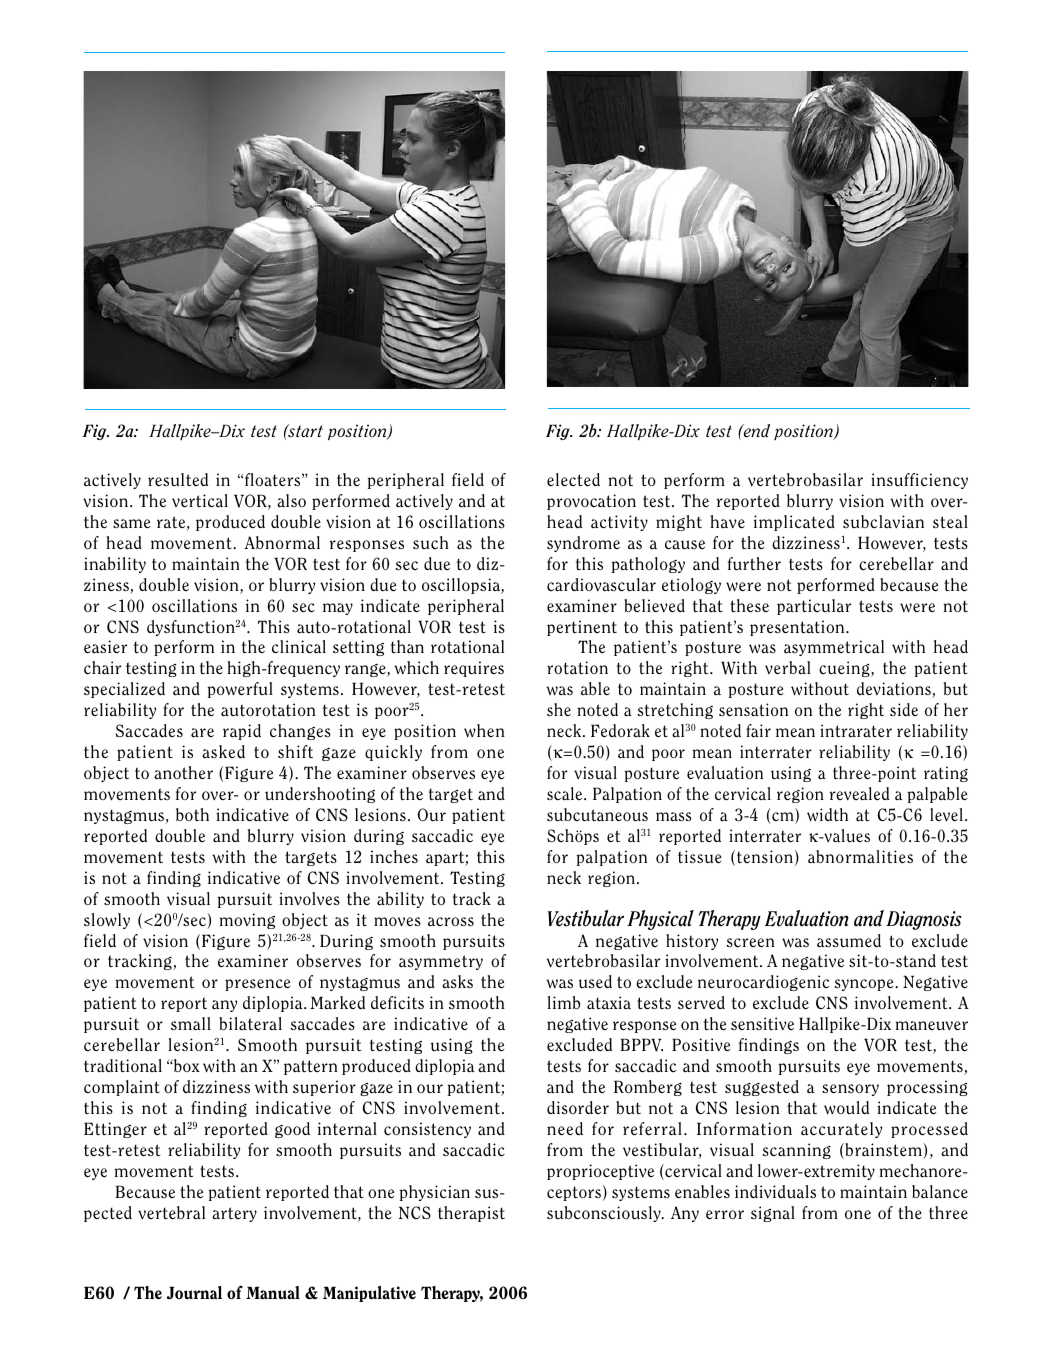 This screenshot has height=1366, width=1052. I want to click on therapist, so click(471, 1214).
